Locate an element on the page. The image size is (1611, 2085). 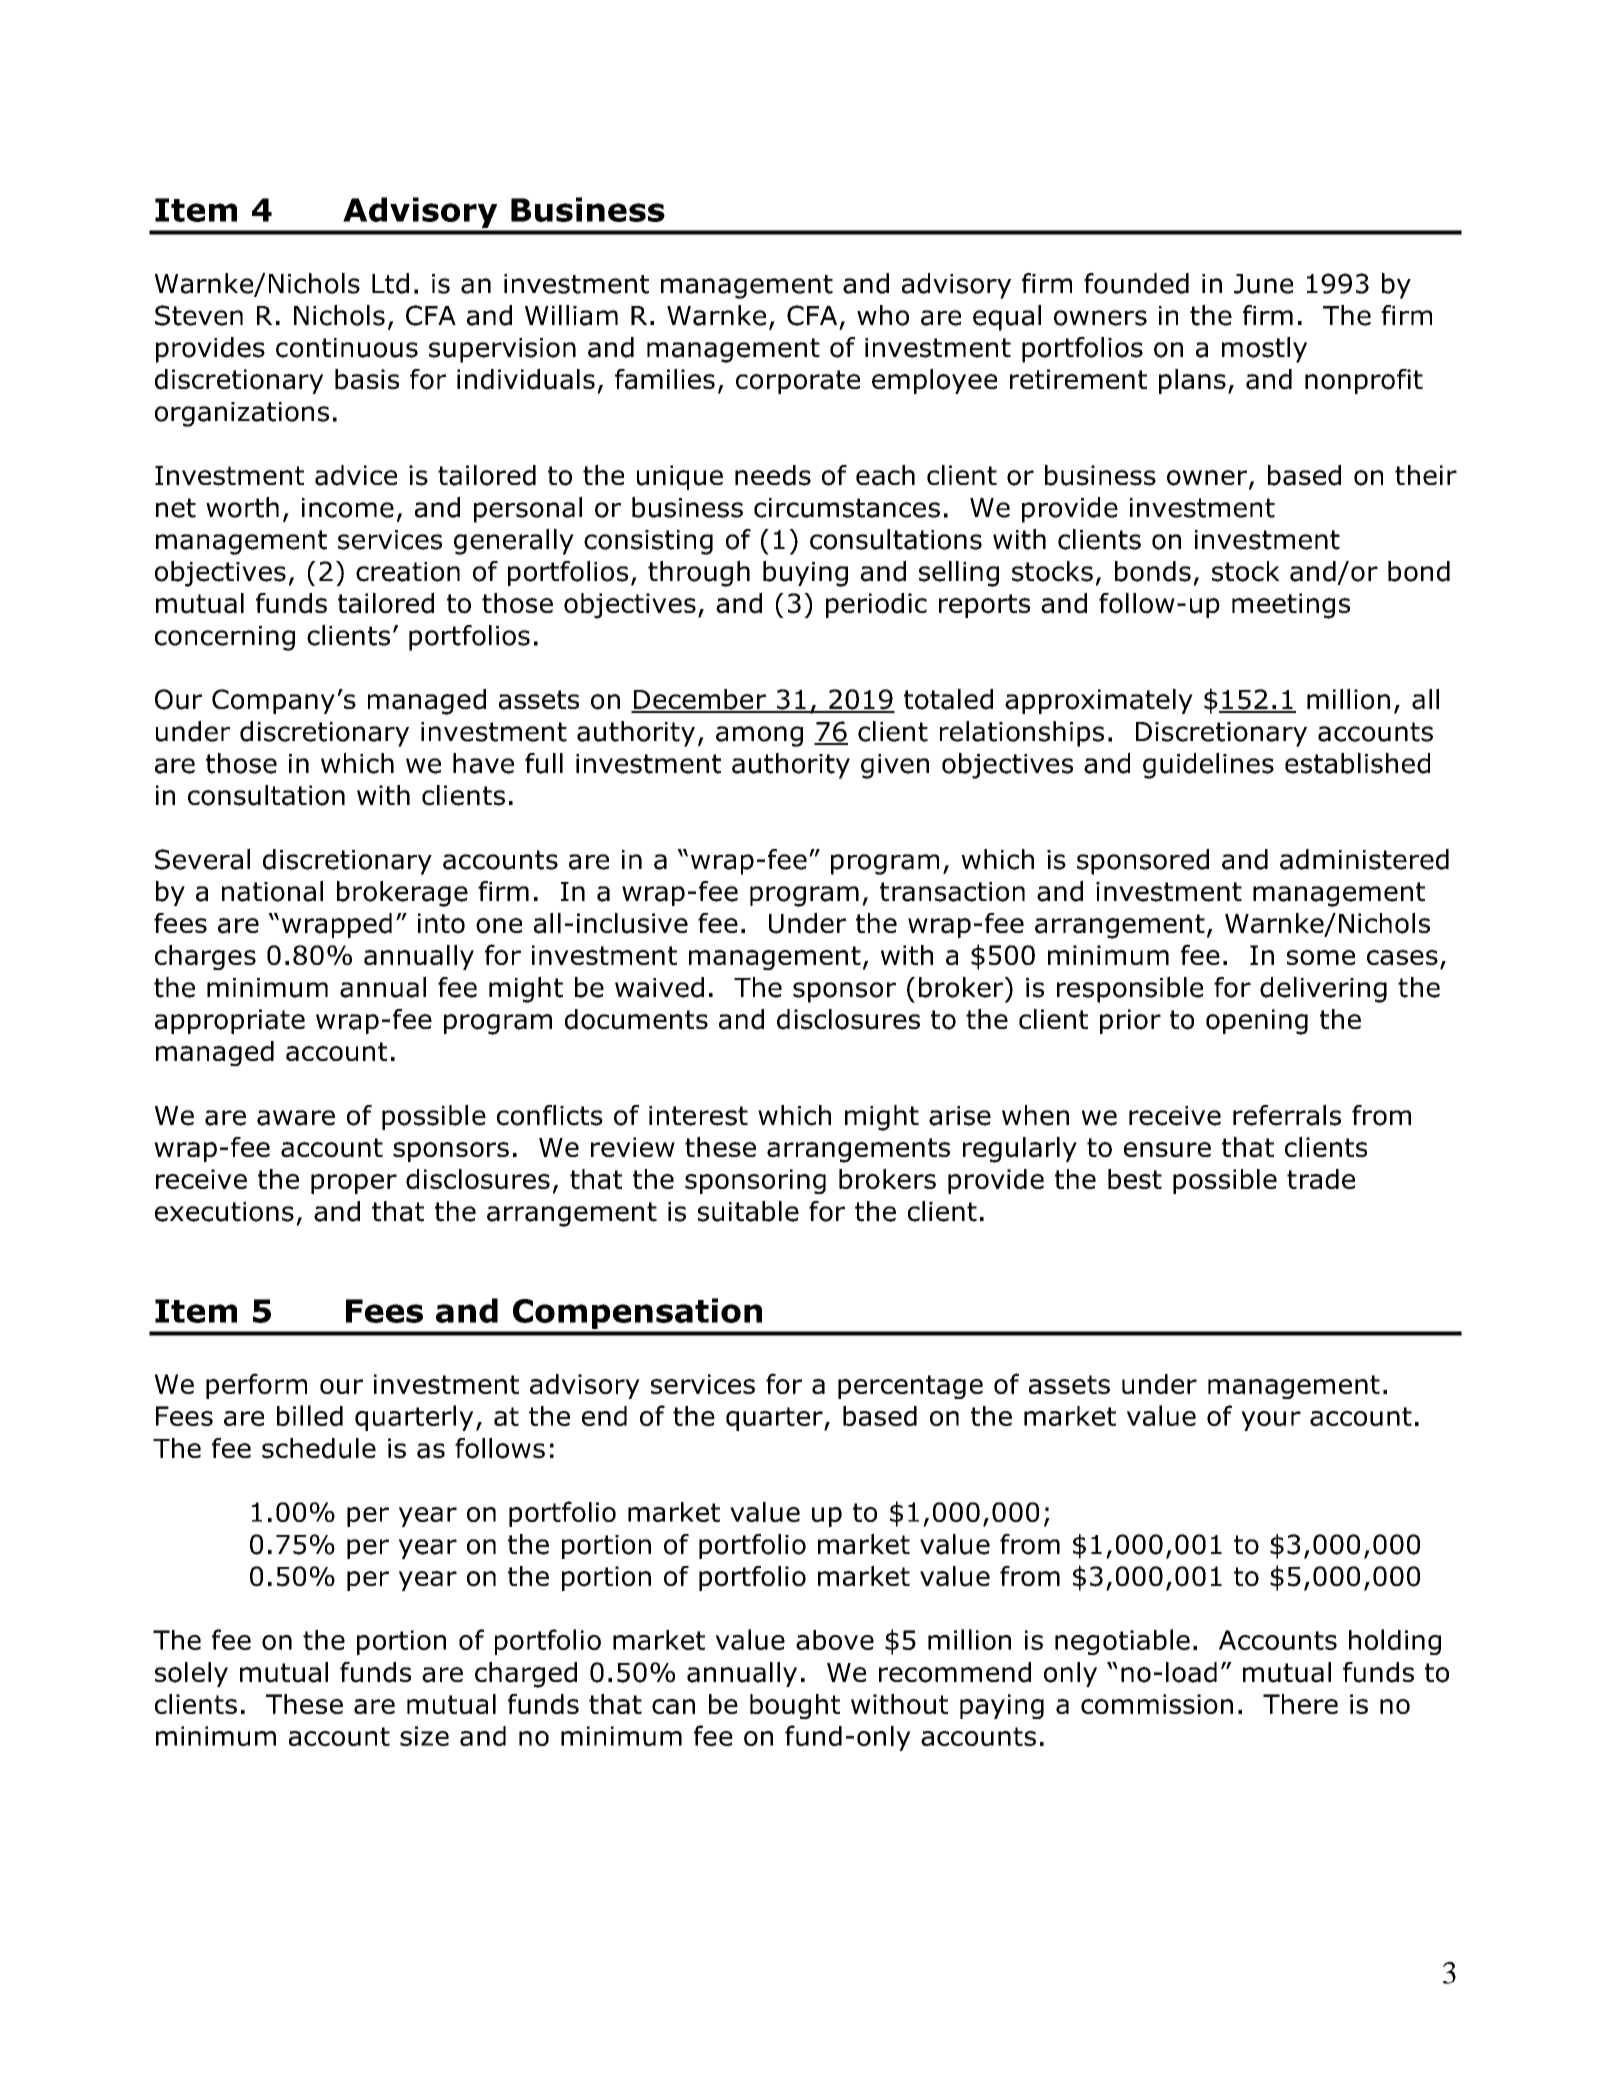
appropriate is located at coordinates (230, 1021).
